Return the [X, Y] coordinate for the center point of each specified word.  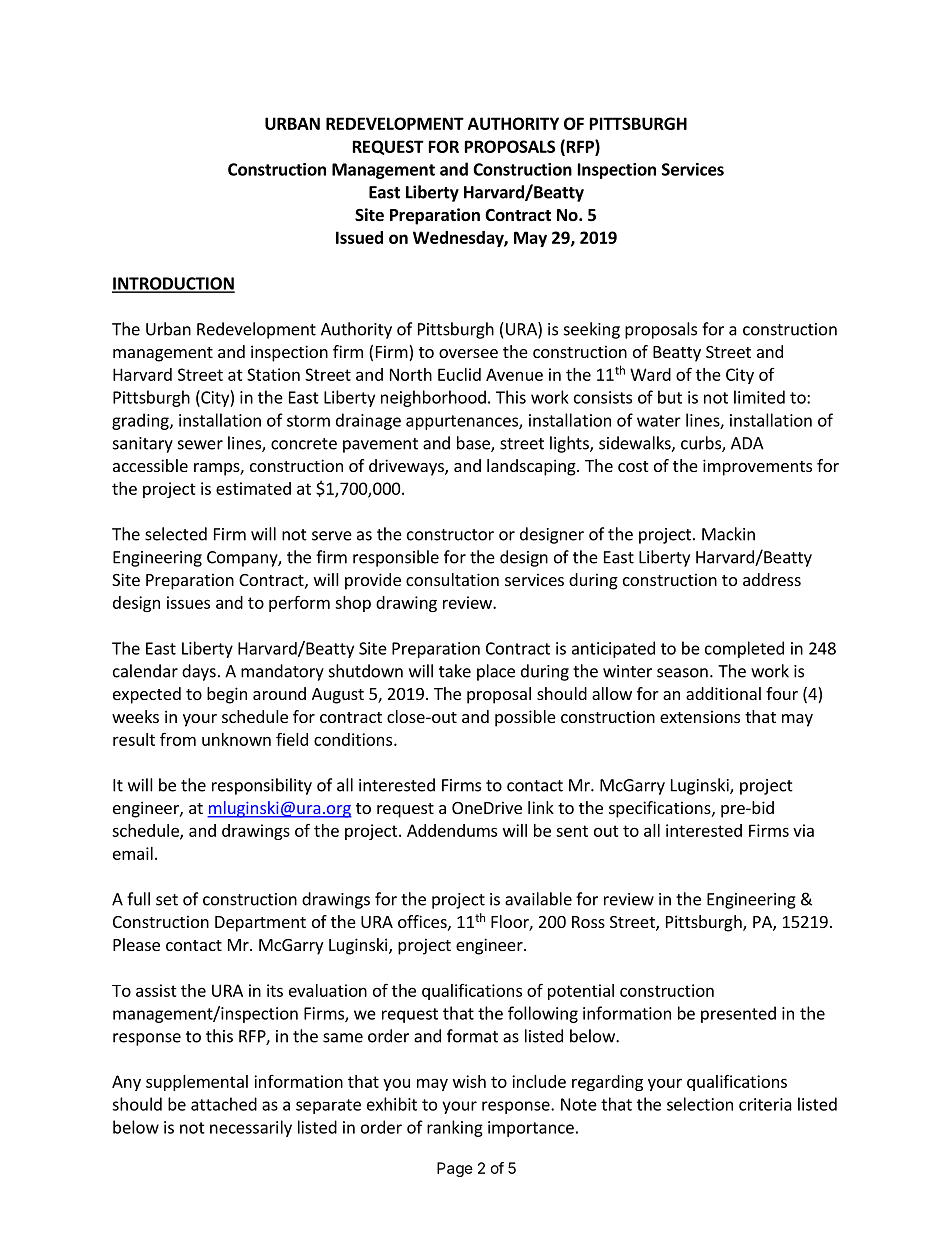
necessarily [251, 1128]
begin [227, 695]
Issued [359, 237]
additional [723, 693]
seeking [592, 330]
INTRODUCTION [173, 284]
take [455, 671]
